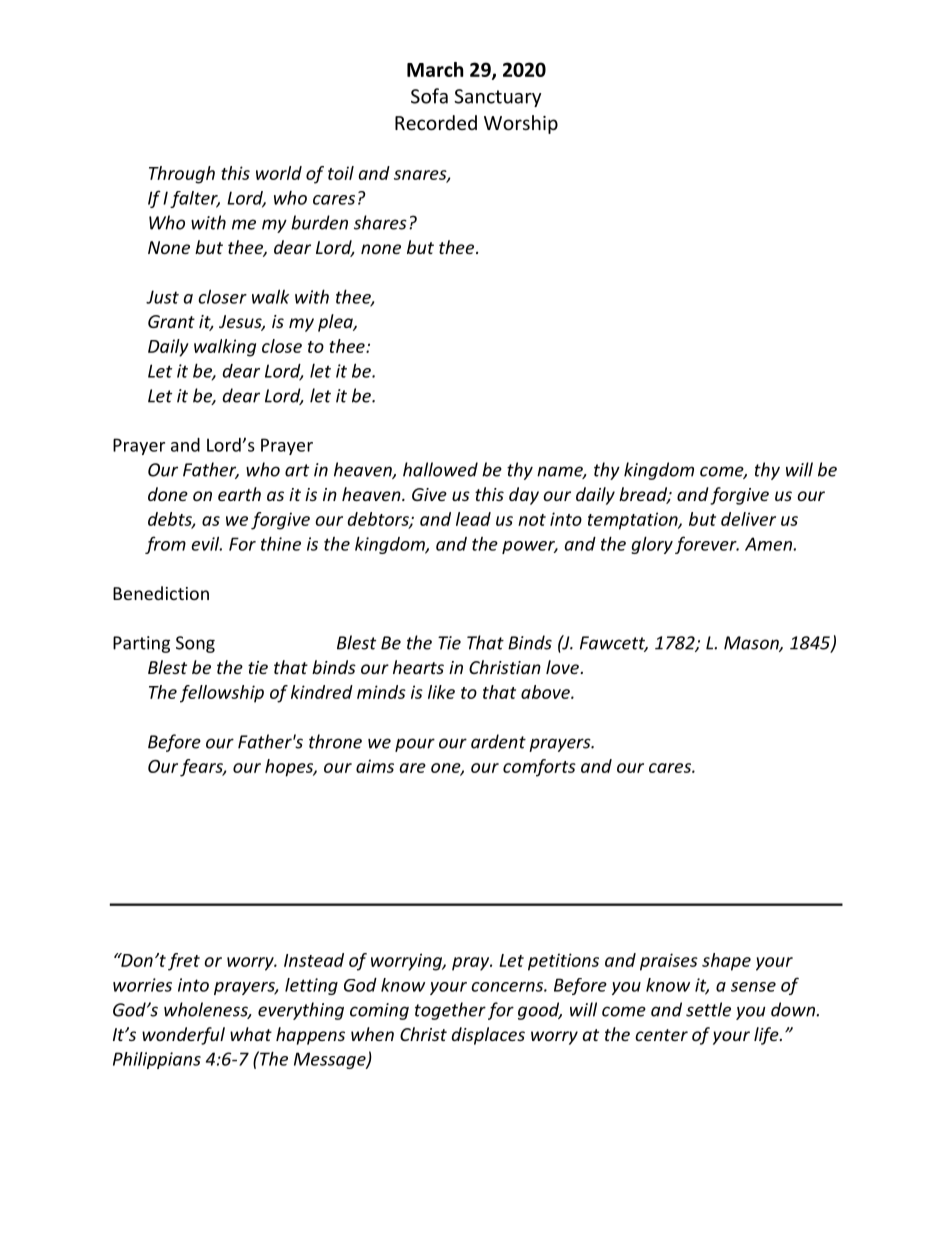 The width and height of the screenshot is (952, 1233). Describe the element at coordinates (707, 545) in the screenshot. I see `forever` at that location.
